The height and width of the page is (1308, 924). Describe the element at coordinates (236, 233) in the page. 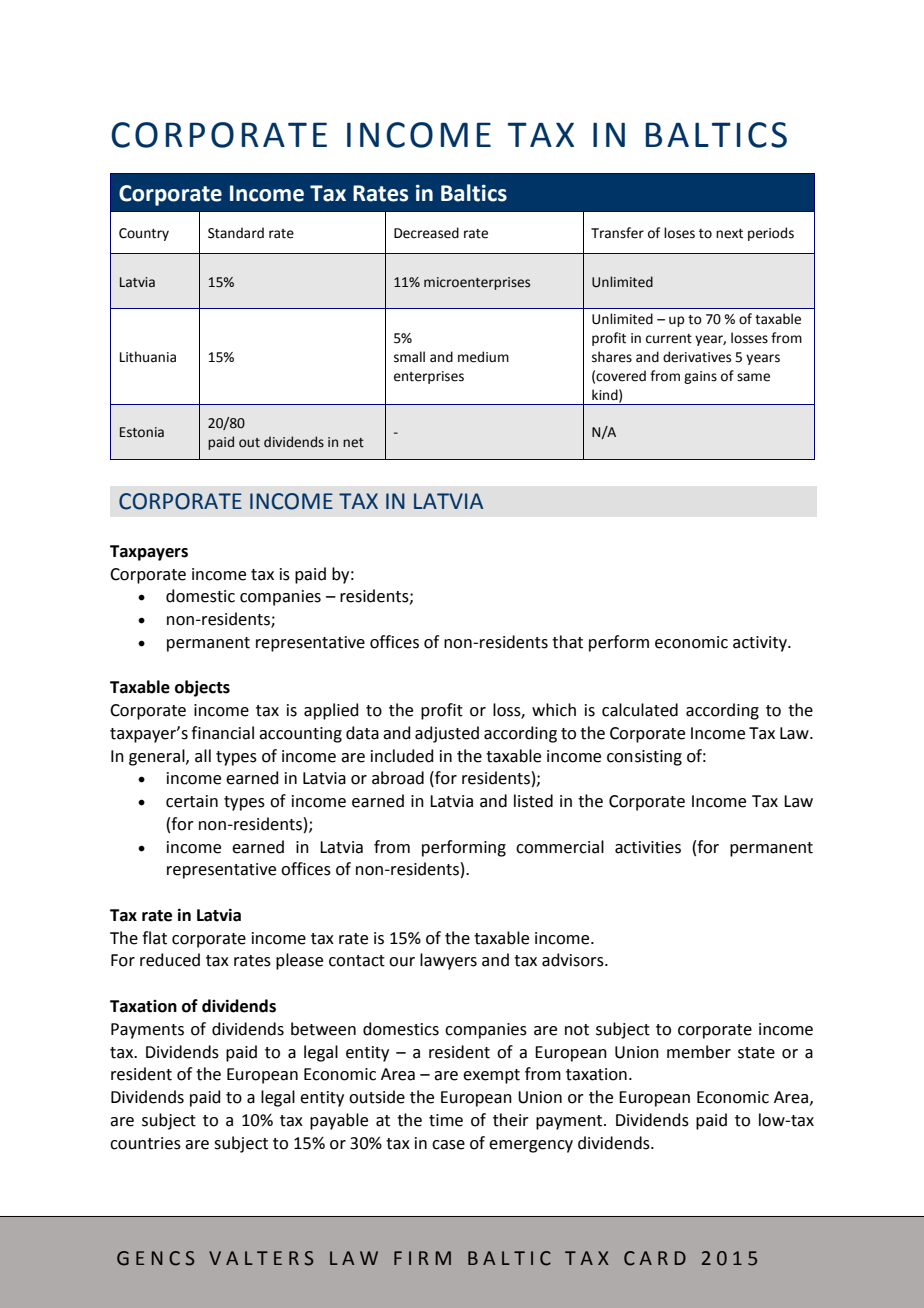

I see `Standard` at that location.
